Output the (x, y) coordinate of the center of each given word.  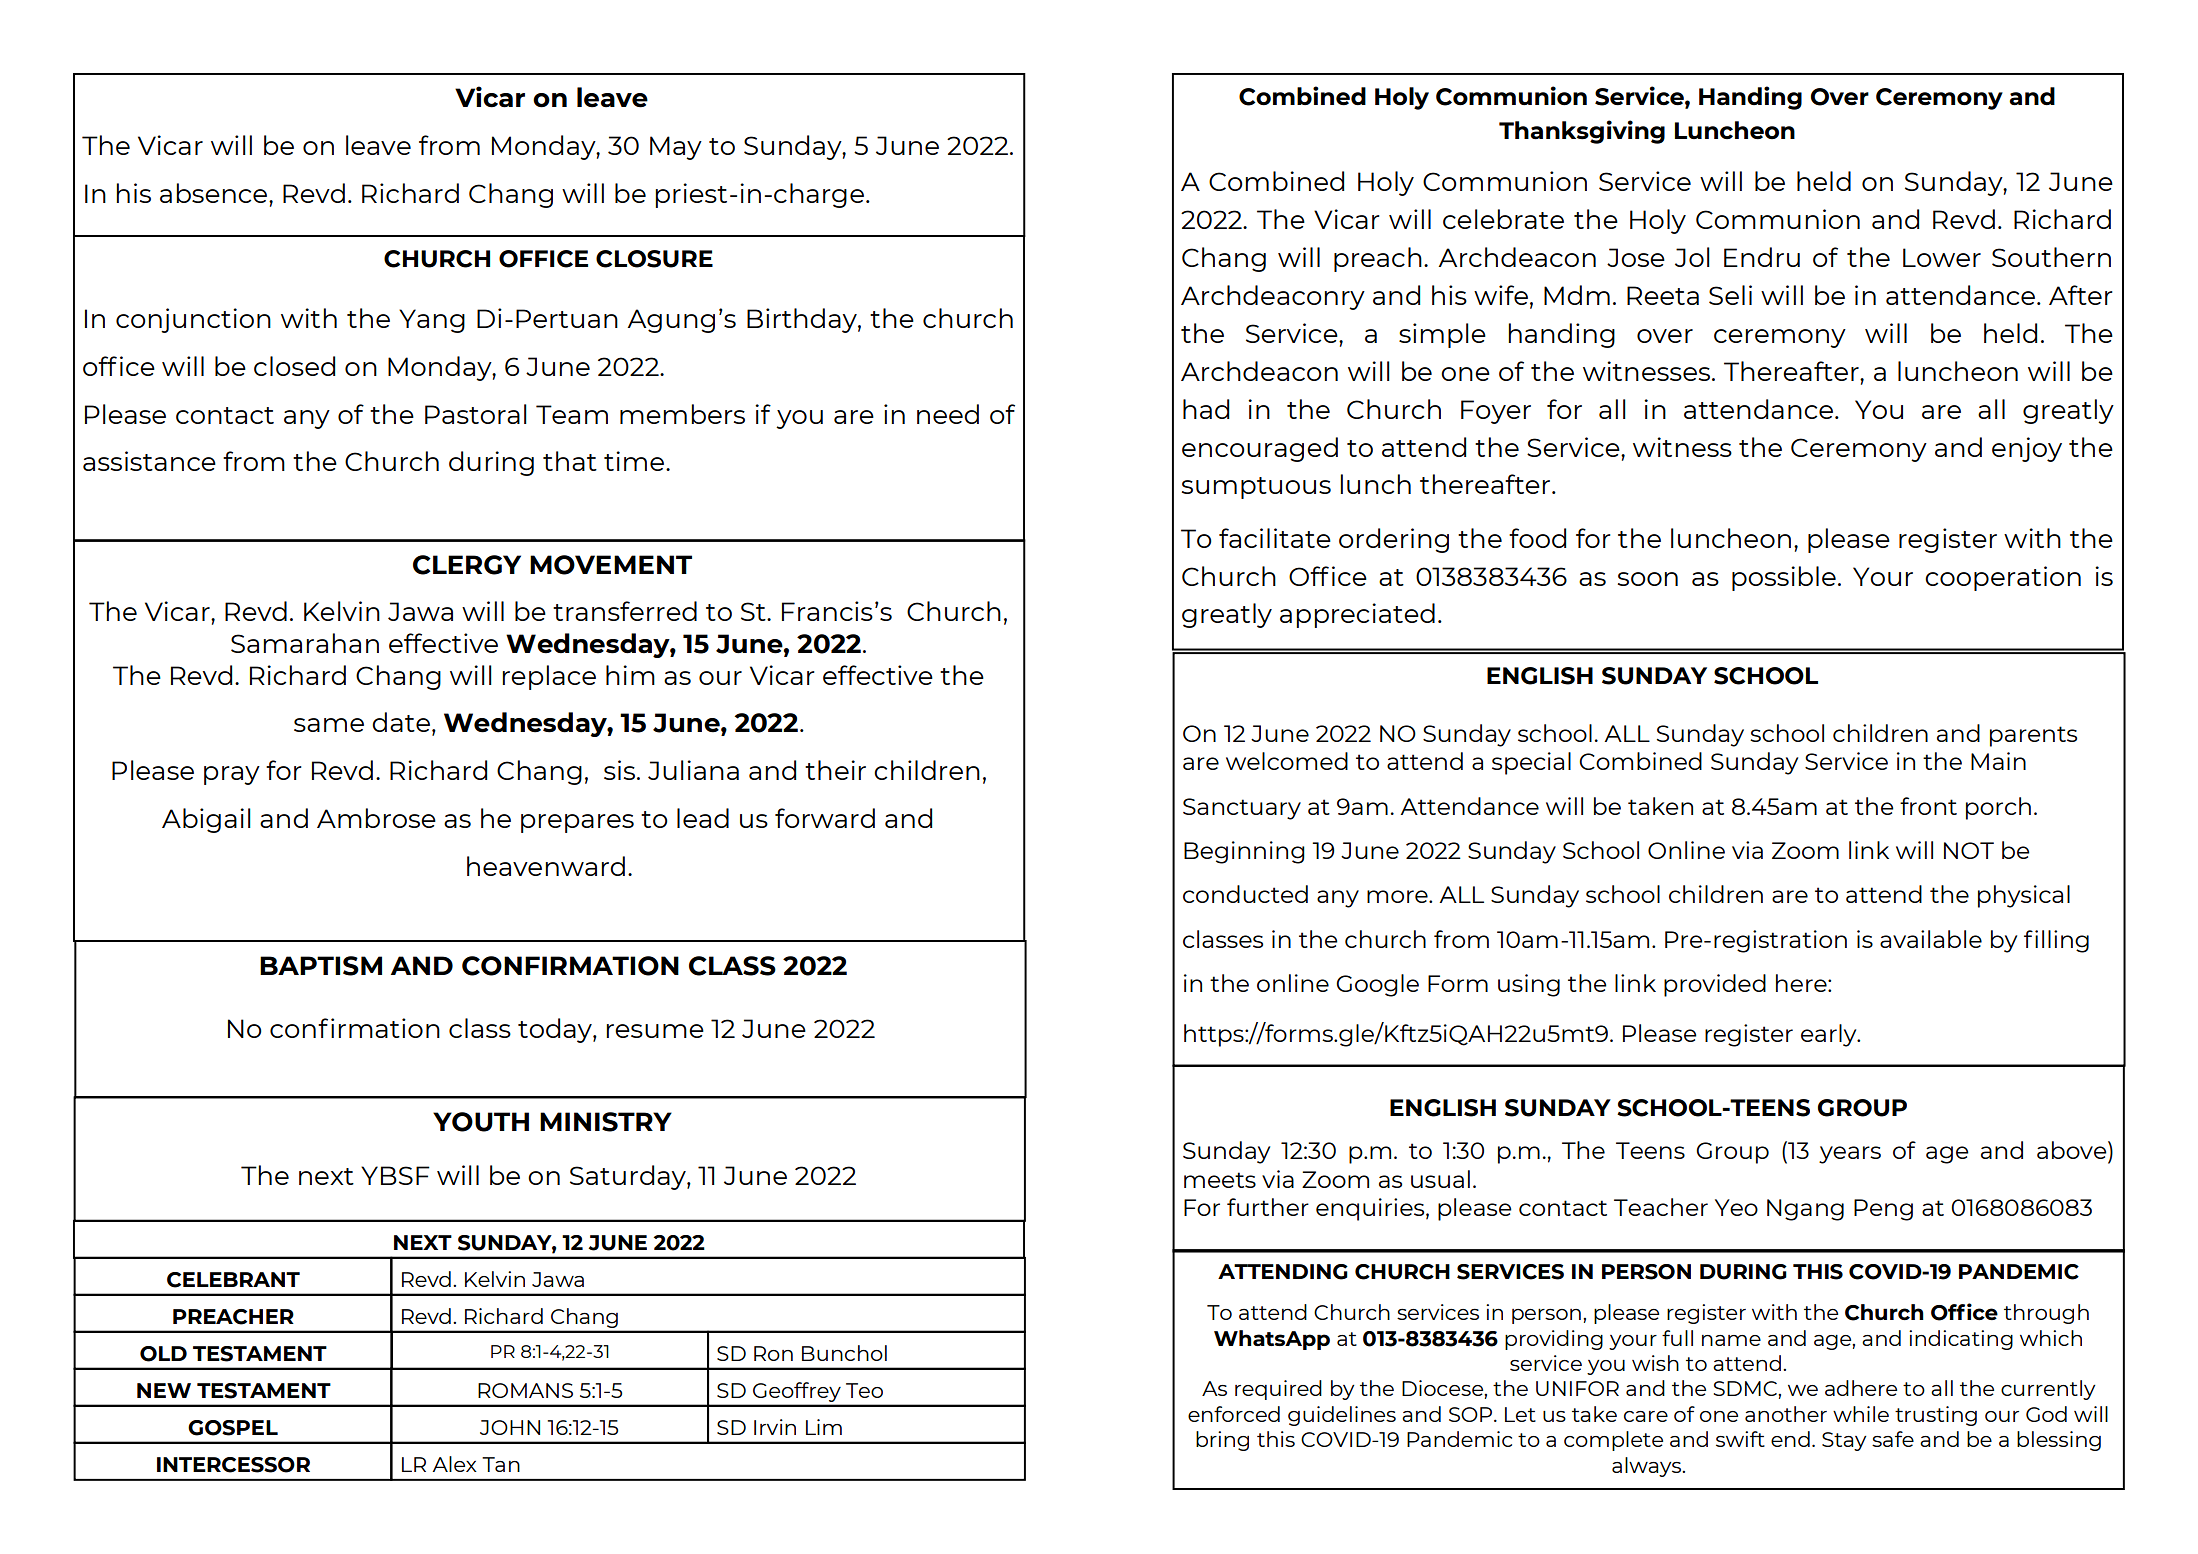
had (1206, 409)
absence (215, 193)
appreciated (1357, 615)
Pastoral (476, 414)
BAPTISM (321, 966)
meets (1220, 1180)
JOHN (510, 1427)
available (1931, 939)
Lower (1942, 257)
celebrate (1503, 219)
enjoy (2027, 449)
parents (2033, 736)
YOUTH (481, 1122)
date (401, 722)
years (1850, 1155)
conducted (1245, 894)
